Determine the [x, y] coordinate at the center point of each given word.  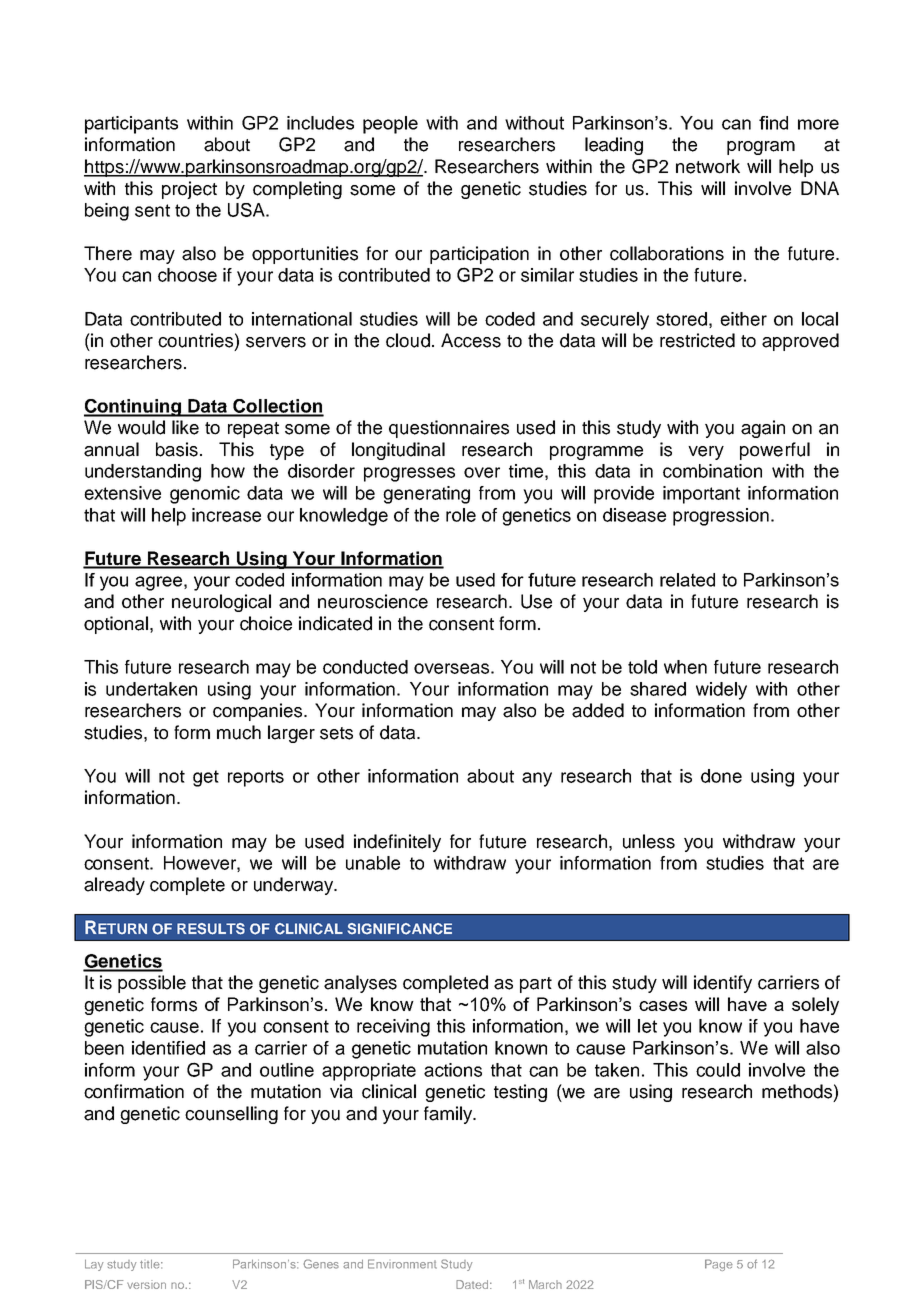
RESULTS [211, 929]
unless [649, 841]
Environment [402, 1264]
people [390, 125]
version [146, 1284]
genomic [205, 495]
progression [721, 517]
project [189, 190]
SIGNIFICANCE [399, 929]
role [461, 515]
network [708, 166]
